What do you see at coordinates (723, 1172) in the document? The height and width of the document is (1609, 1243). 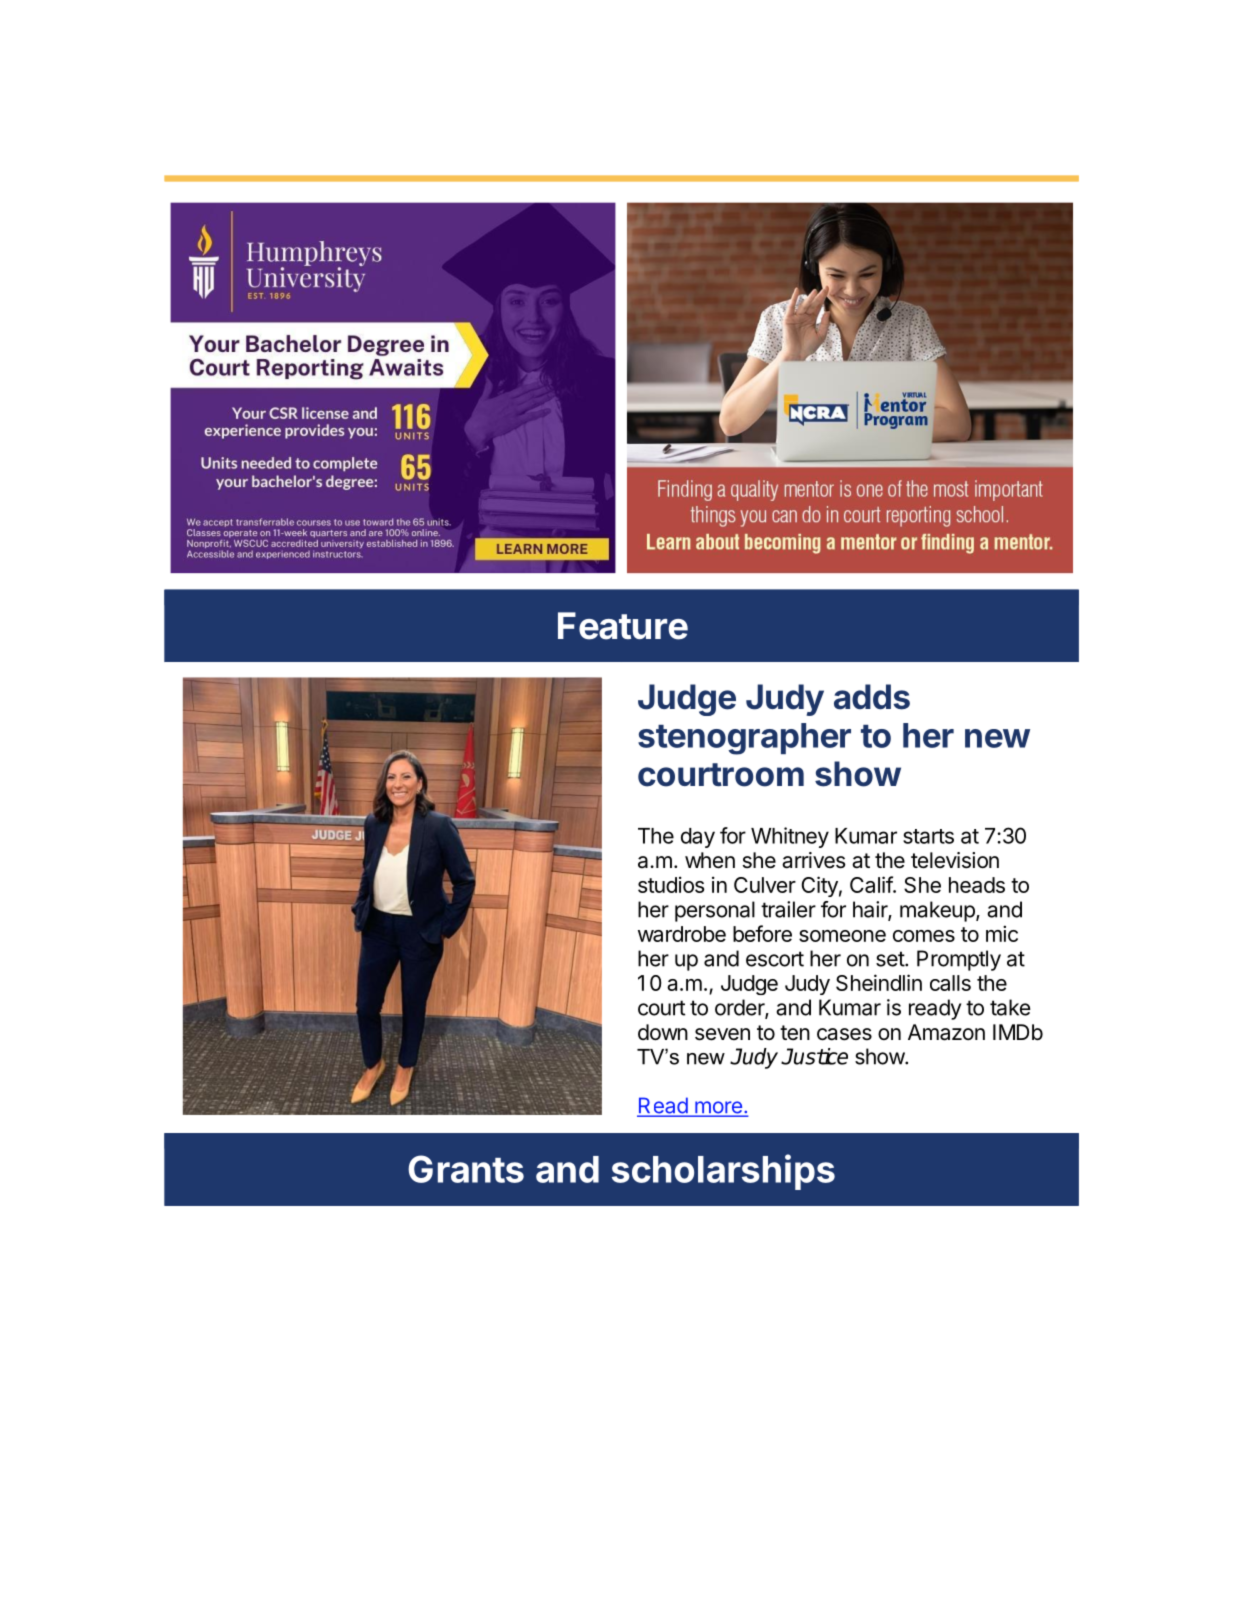 I see `scholarships` at bounding box center [723, 1172].
